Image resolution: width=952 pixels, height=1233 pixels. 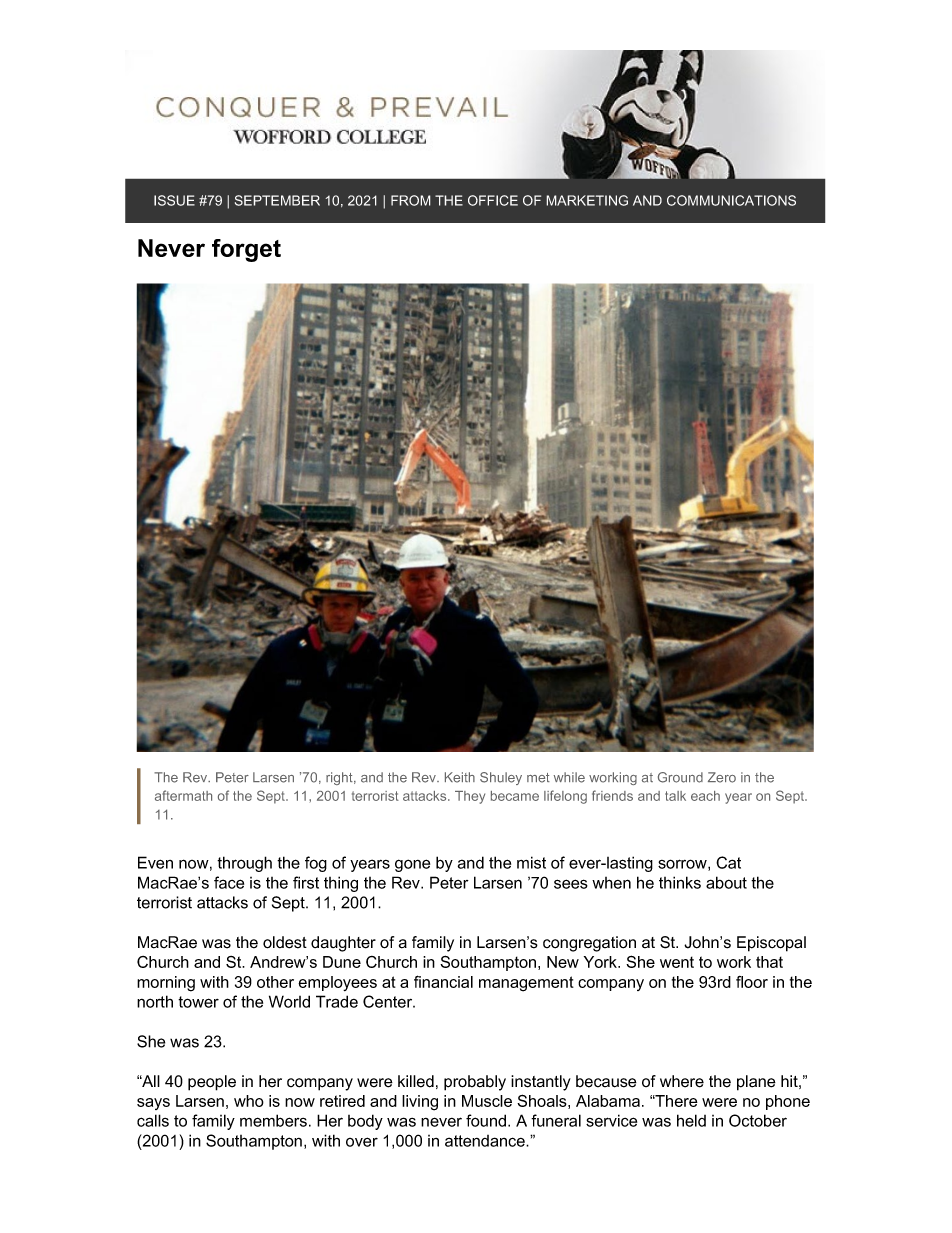 What do you see at coordinates (470, 797) in the page?
I see `They` at bounding box center [470, 797].
